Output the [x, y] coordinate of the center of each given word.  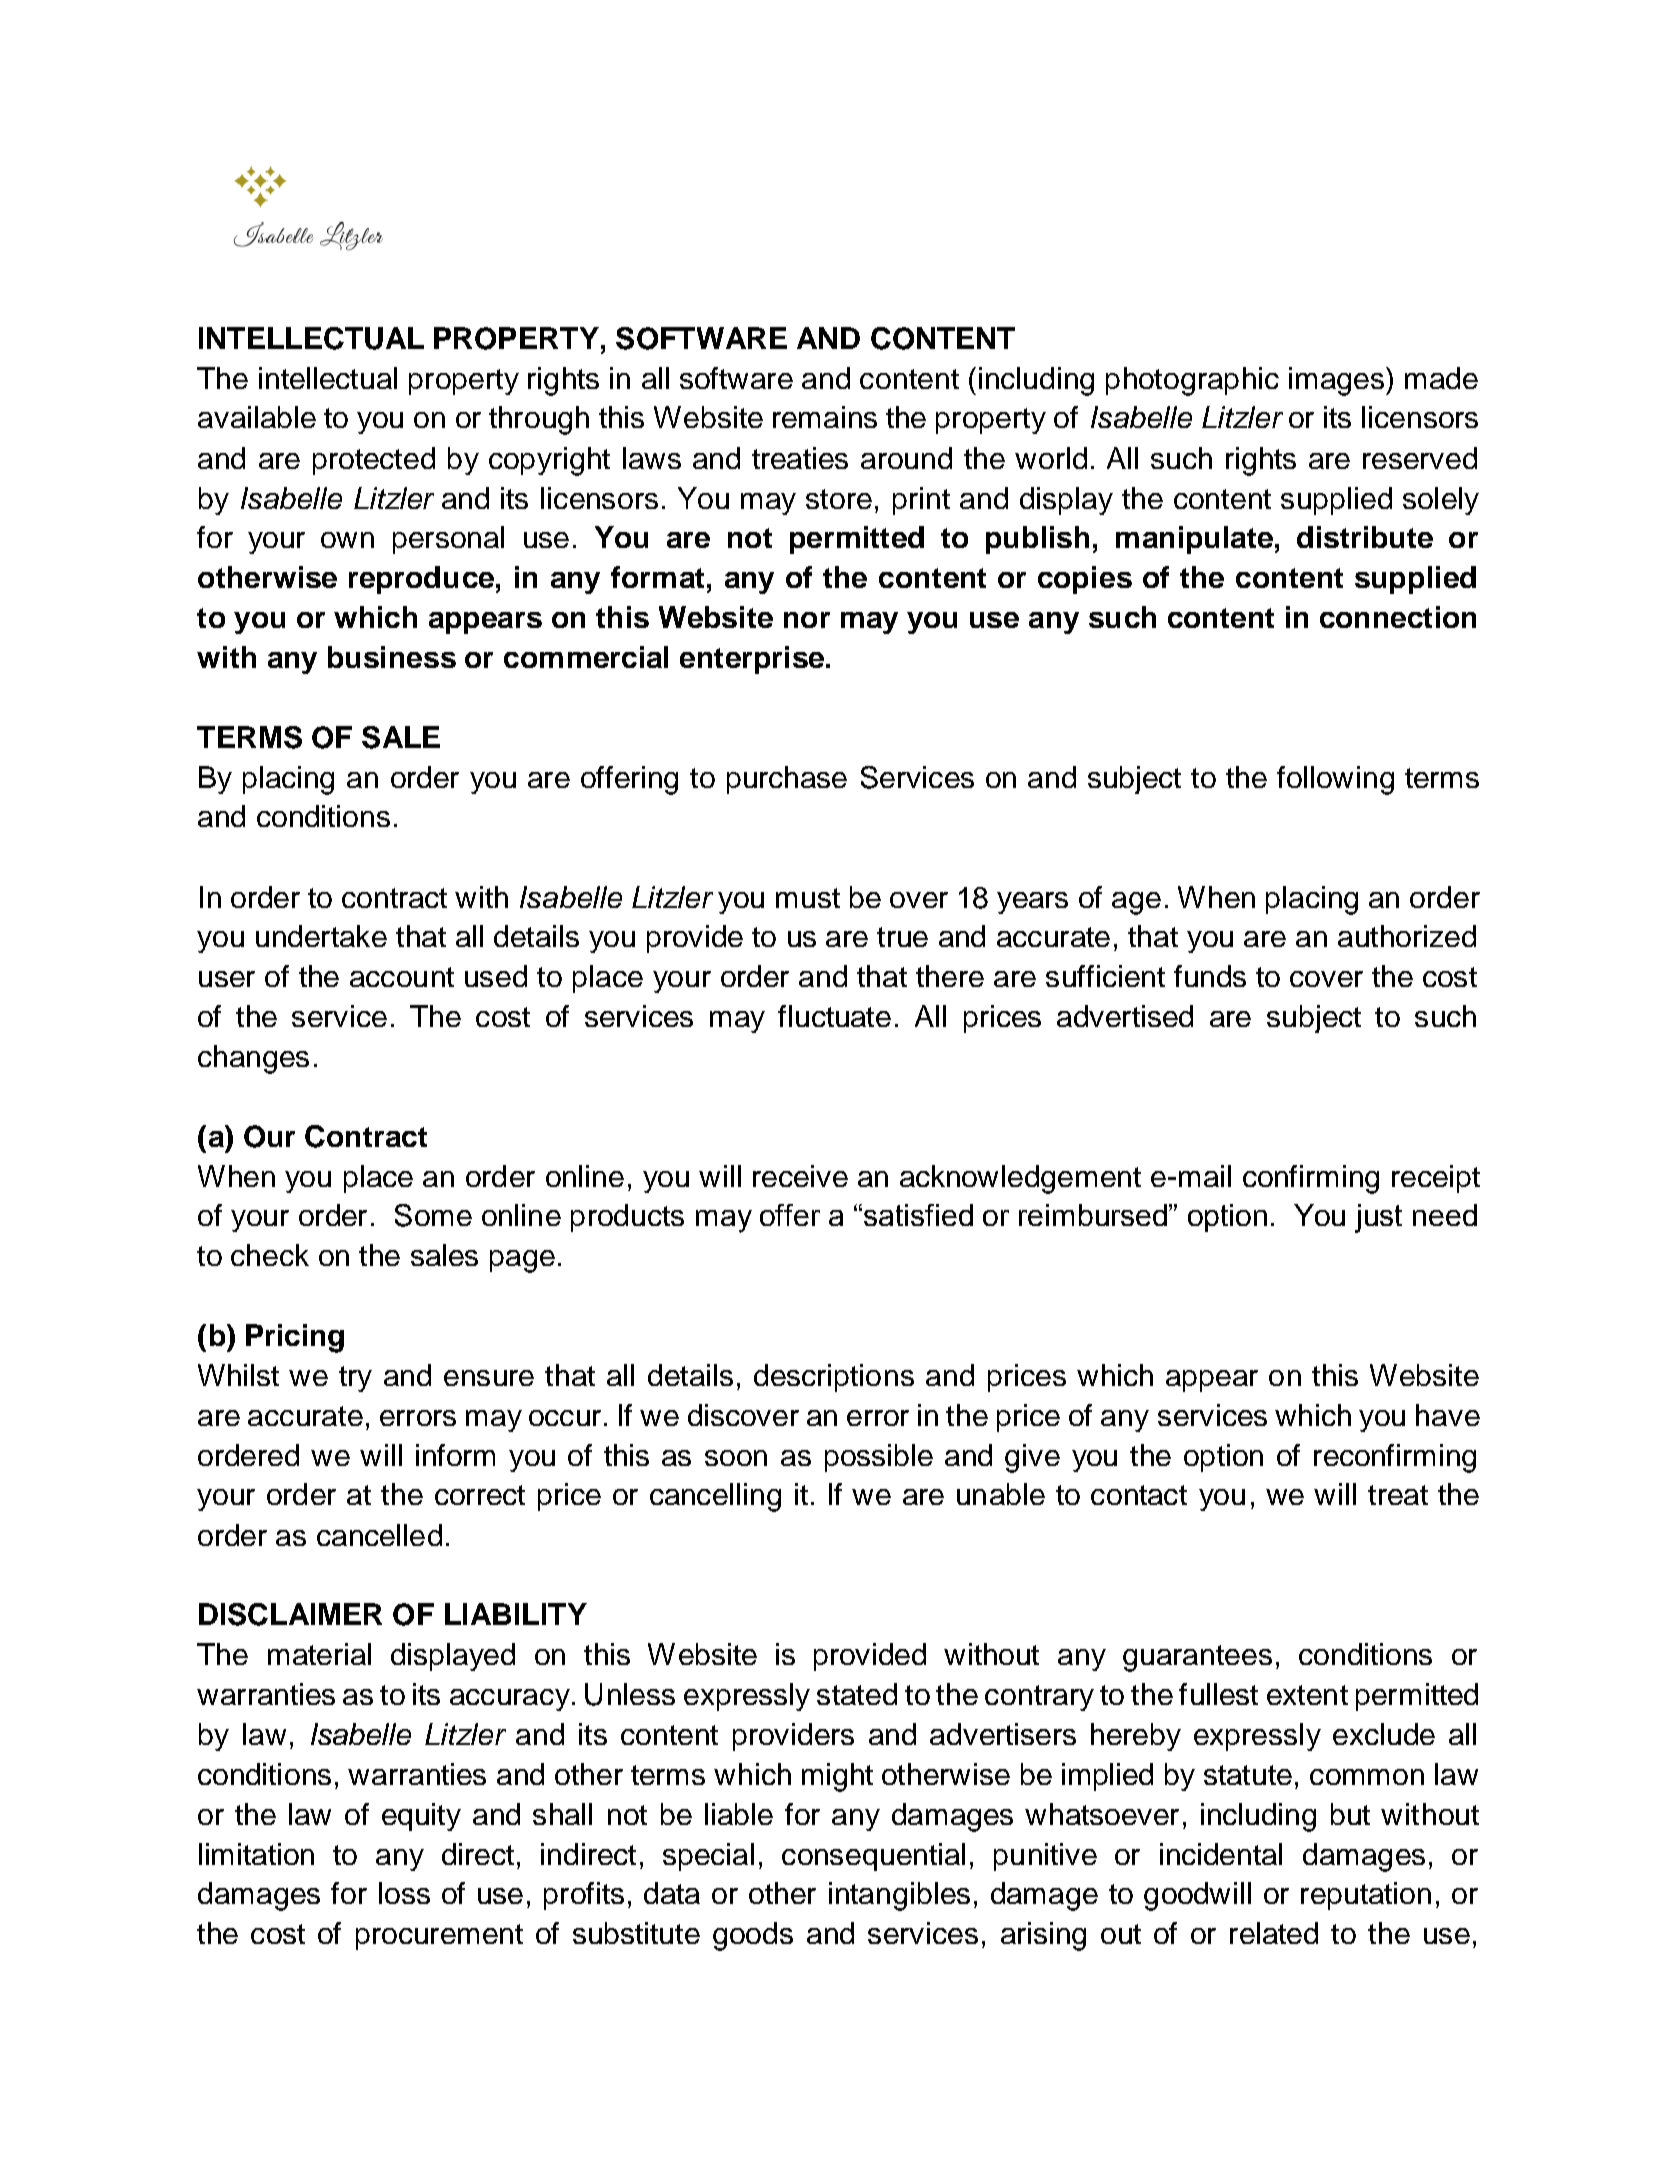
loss [404, 1893]
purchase [787, 780]
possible [879, 1458]
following [1335, 780]
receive [800, 1176]
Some [433, 1215]
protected [374, 461]
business [392, 657]
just [1378, 1218]
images [1336, 381]
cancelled [379, 1535]
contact [1139, 1495]
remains [825, 417]
